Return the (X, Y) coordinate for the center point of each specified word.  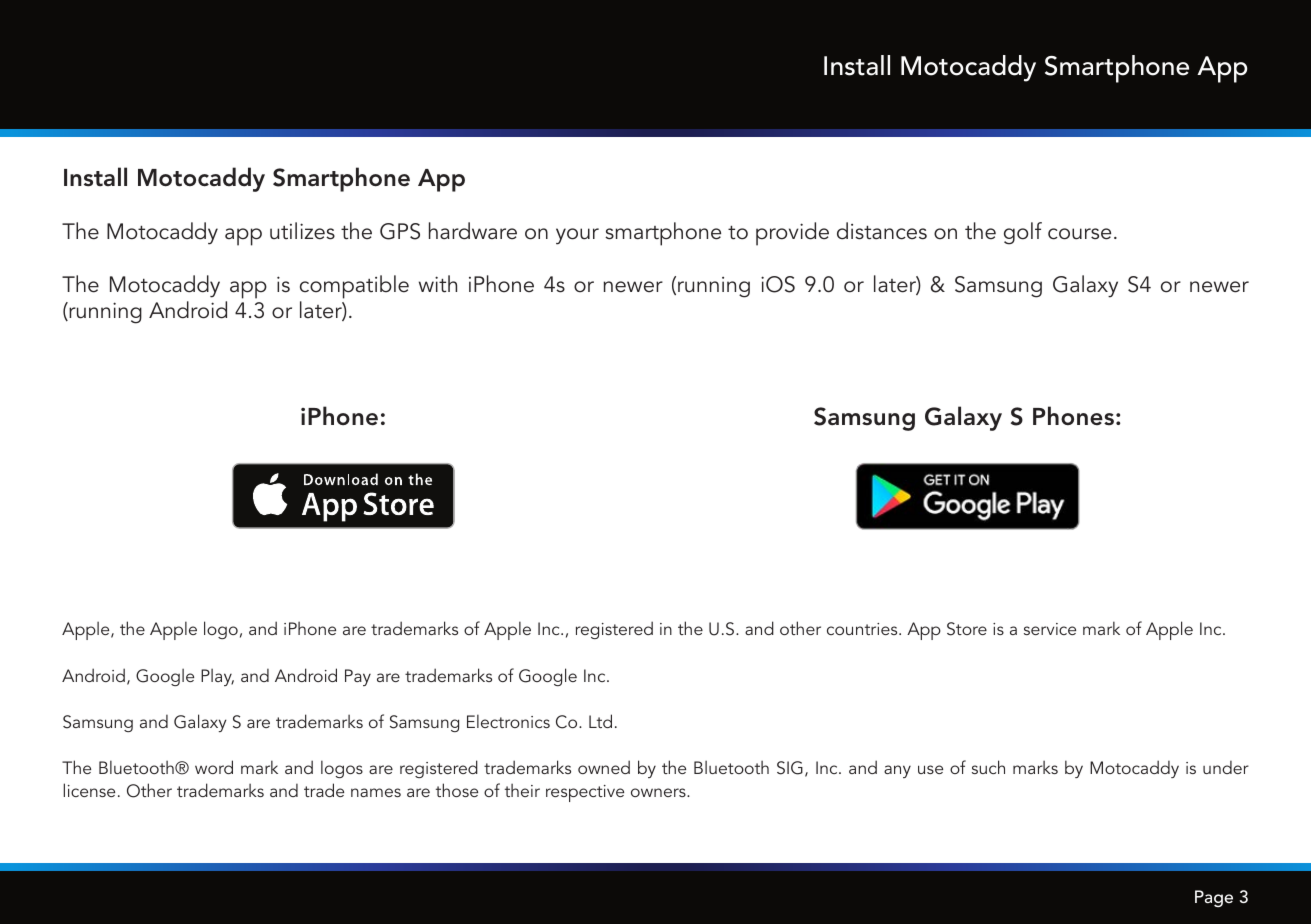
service (1050, 629)
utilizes (302, 231)
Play (217, 677)
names (376, 792)
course (1079, 234)
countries (863, 629)
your (577, 236)
